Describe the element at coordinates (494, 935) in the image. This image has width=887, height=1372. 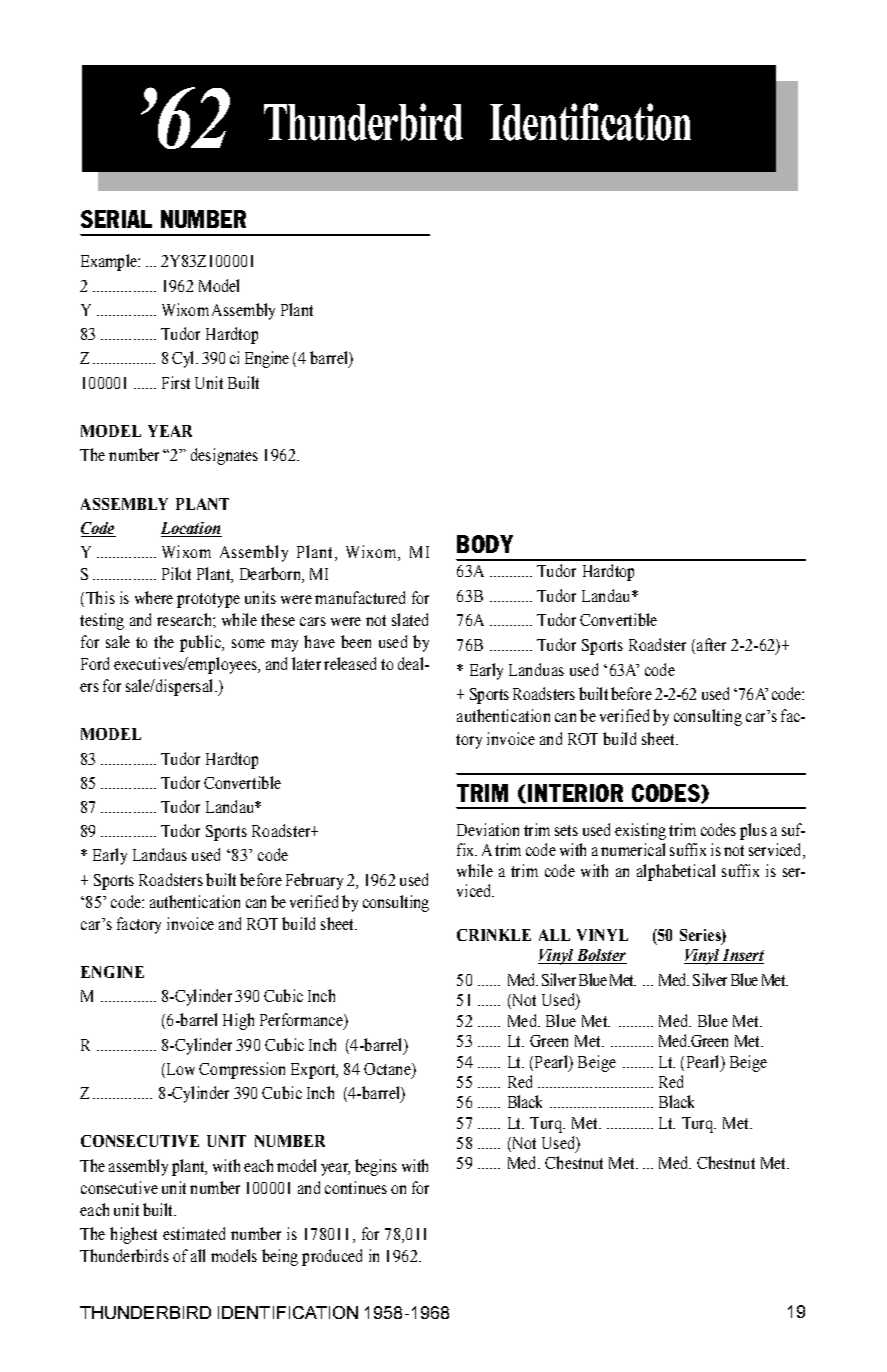
I see `CRINKLE` at that location.
